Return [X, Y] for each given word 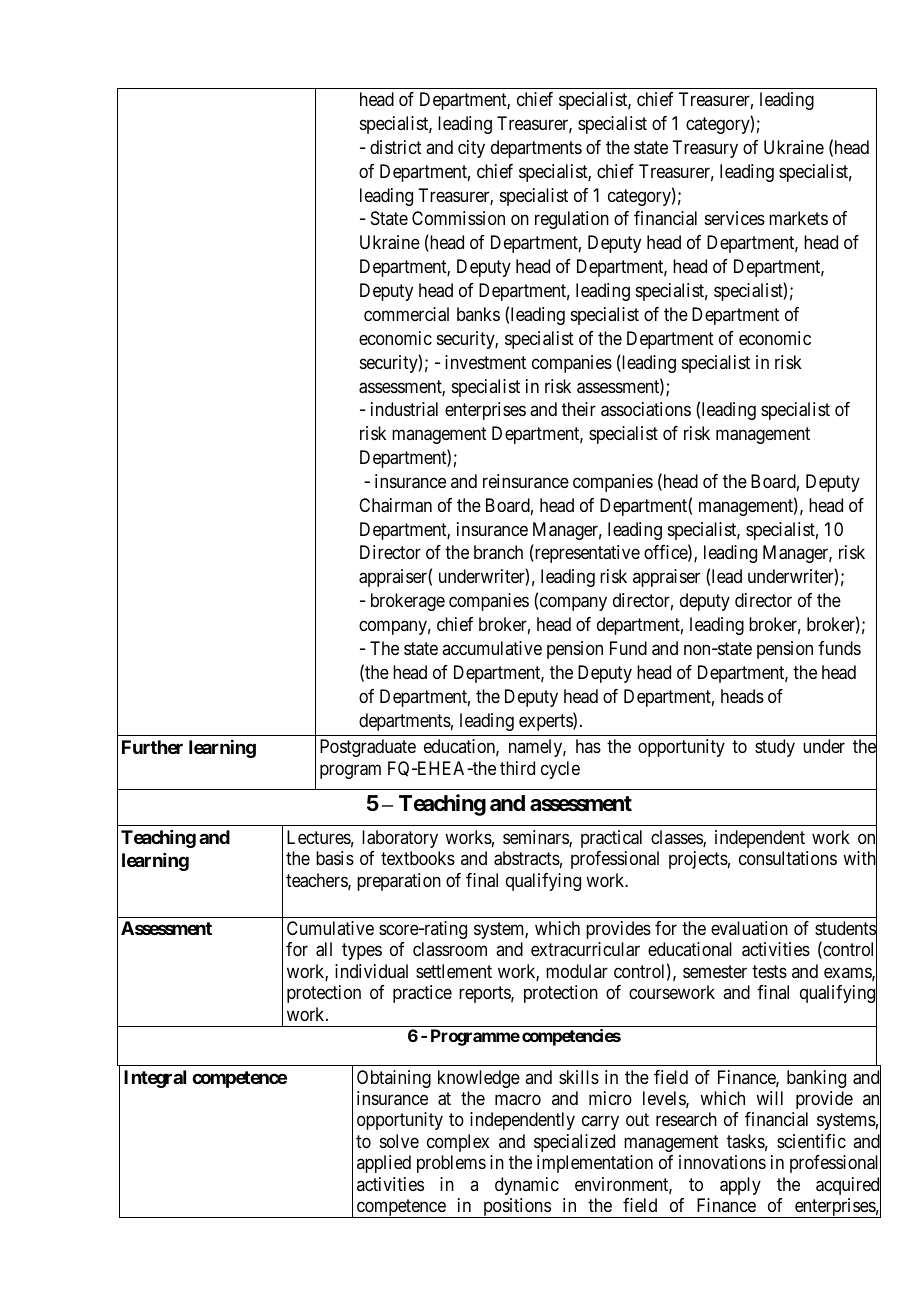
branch [498, 552]
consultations [788, 858]
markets [798, 218]
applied [384, 1164]
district [396, 147]
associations [646, 409]
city [471, 149]
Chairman [395, 505]
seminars [536, 838]
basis [335, 858]
